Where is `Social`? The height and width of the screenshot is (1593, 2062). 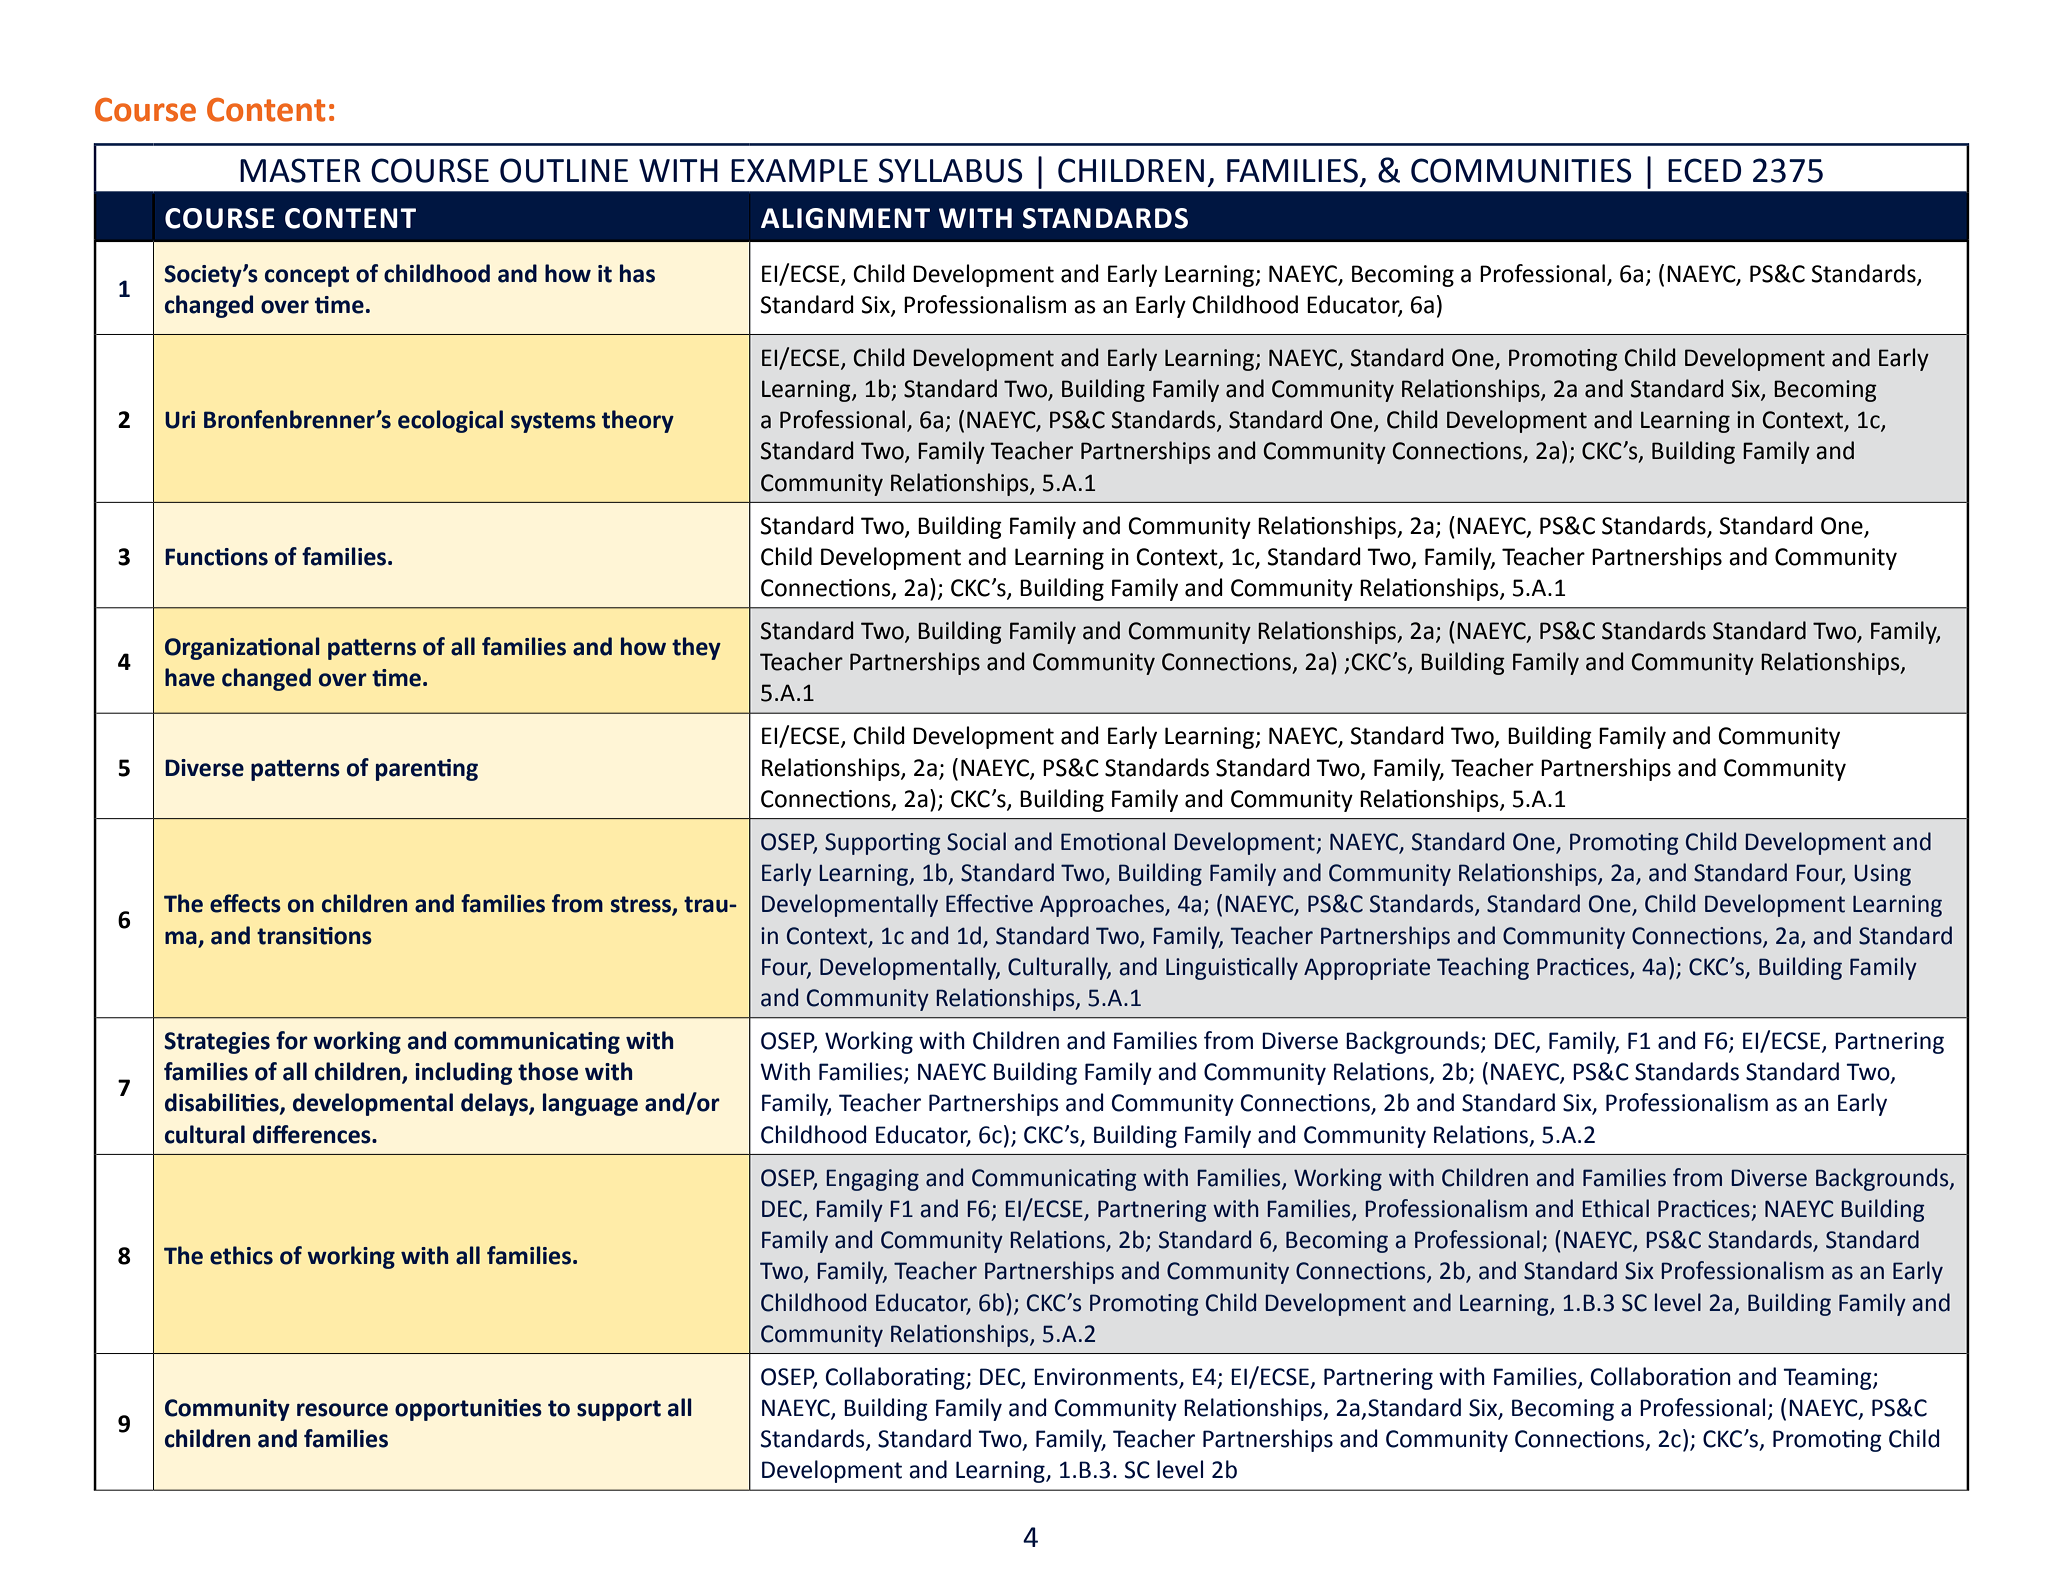 Social is located at coordinates (976, 841).
